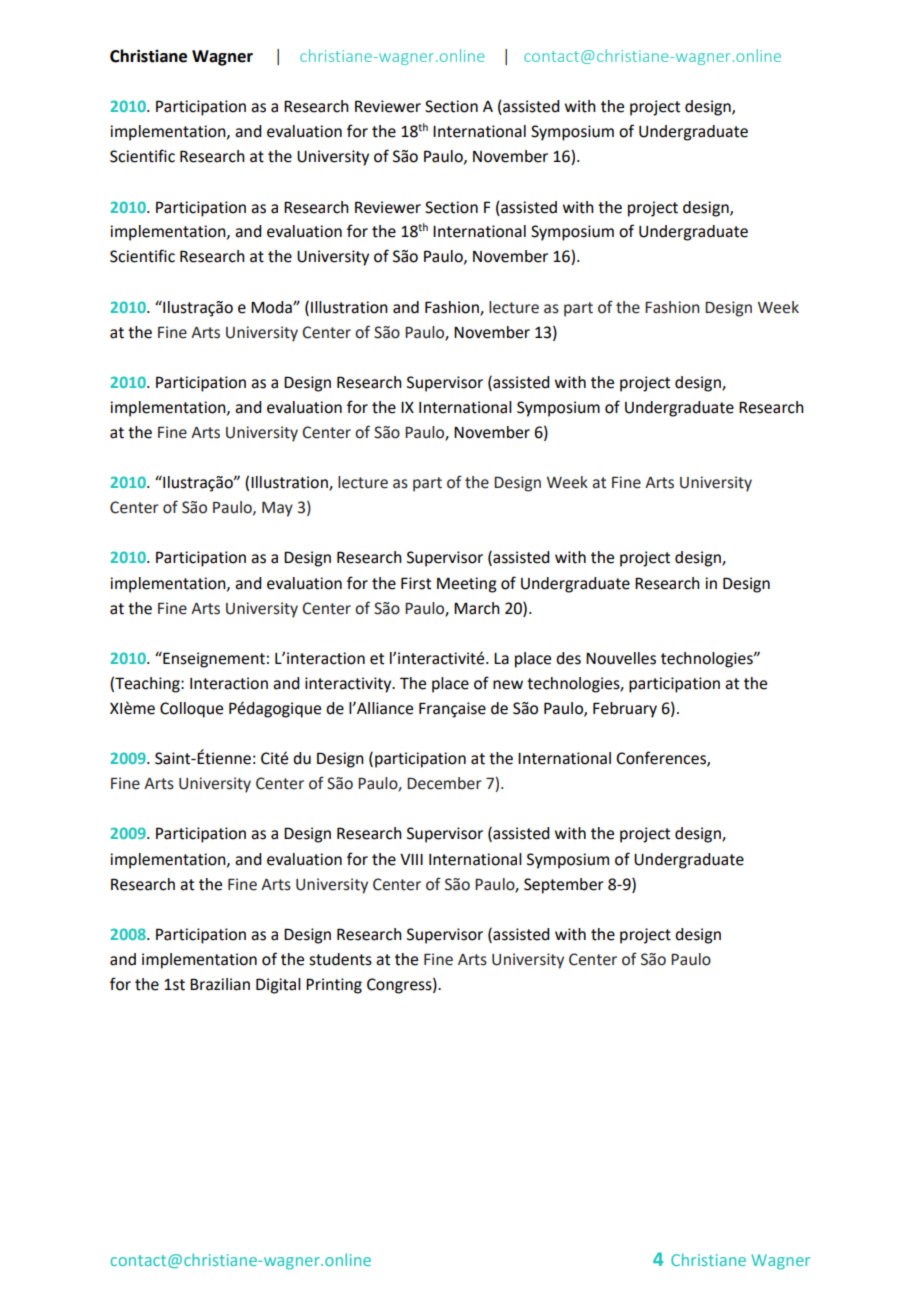 The height and width of the page is (1308, 924). What do you see at coordinates (625, 710) in the page?
I see `February` at bounding box center [625, 710].
